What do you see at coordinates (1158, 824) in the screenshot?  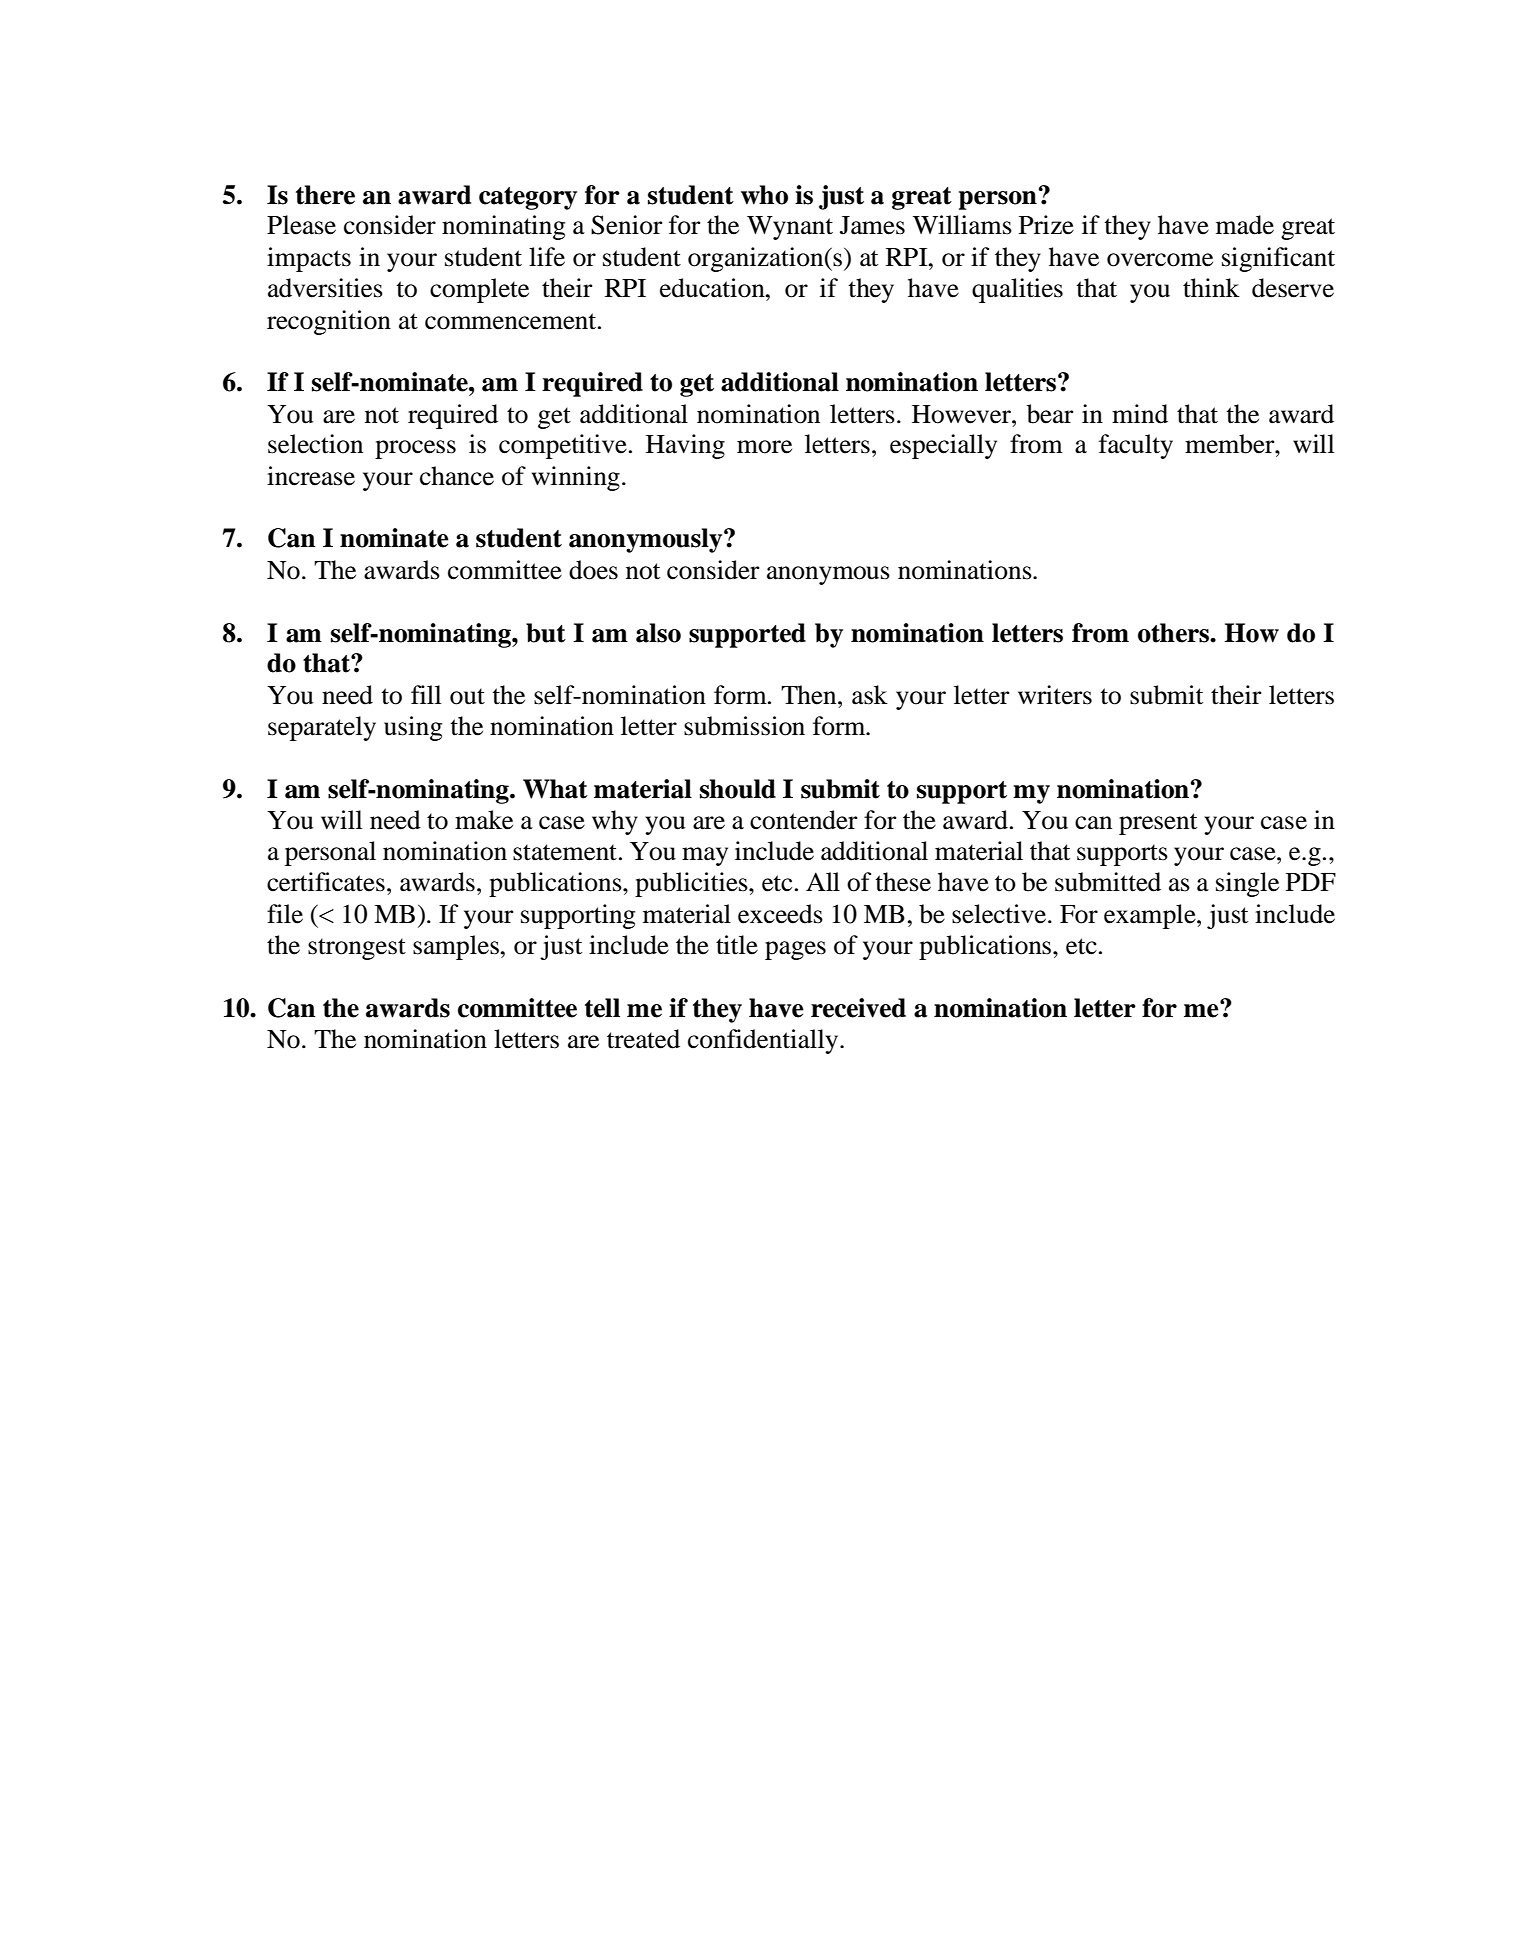 I see `present` at bounding box center [1158, 824].
